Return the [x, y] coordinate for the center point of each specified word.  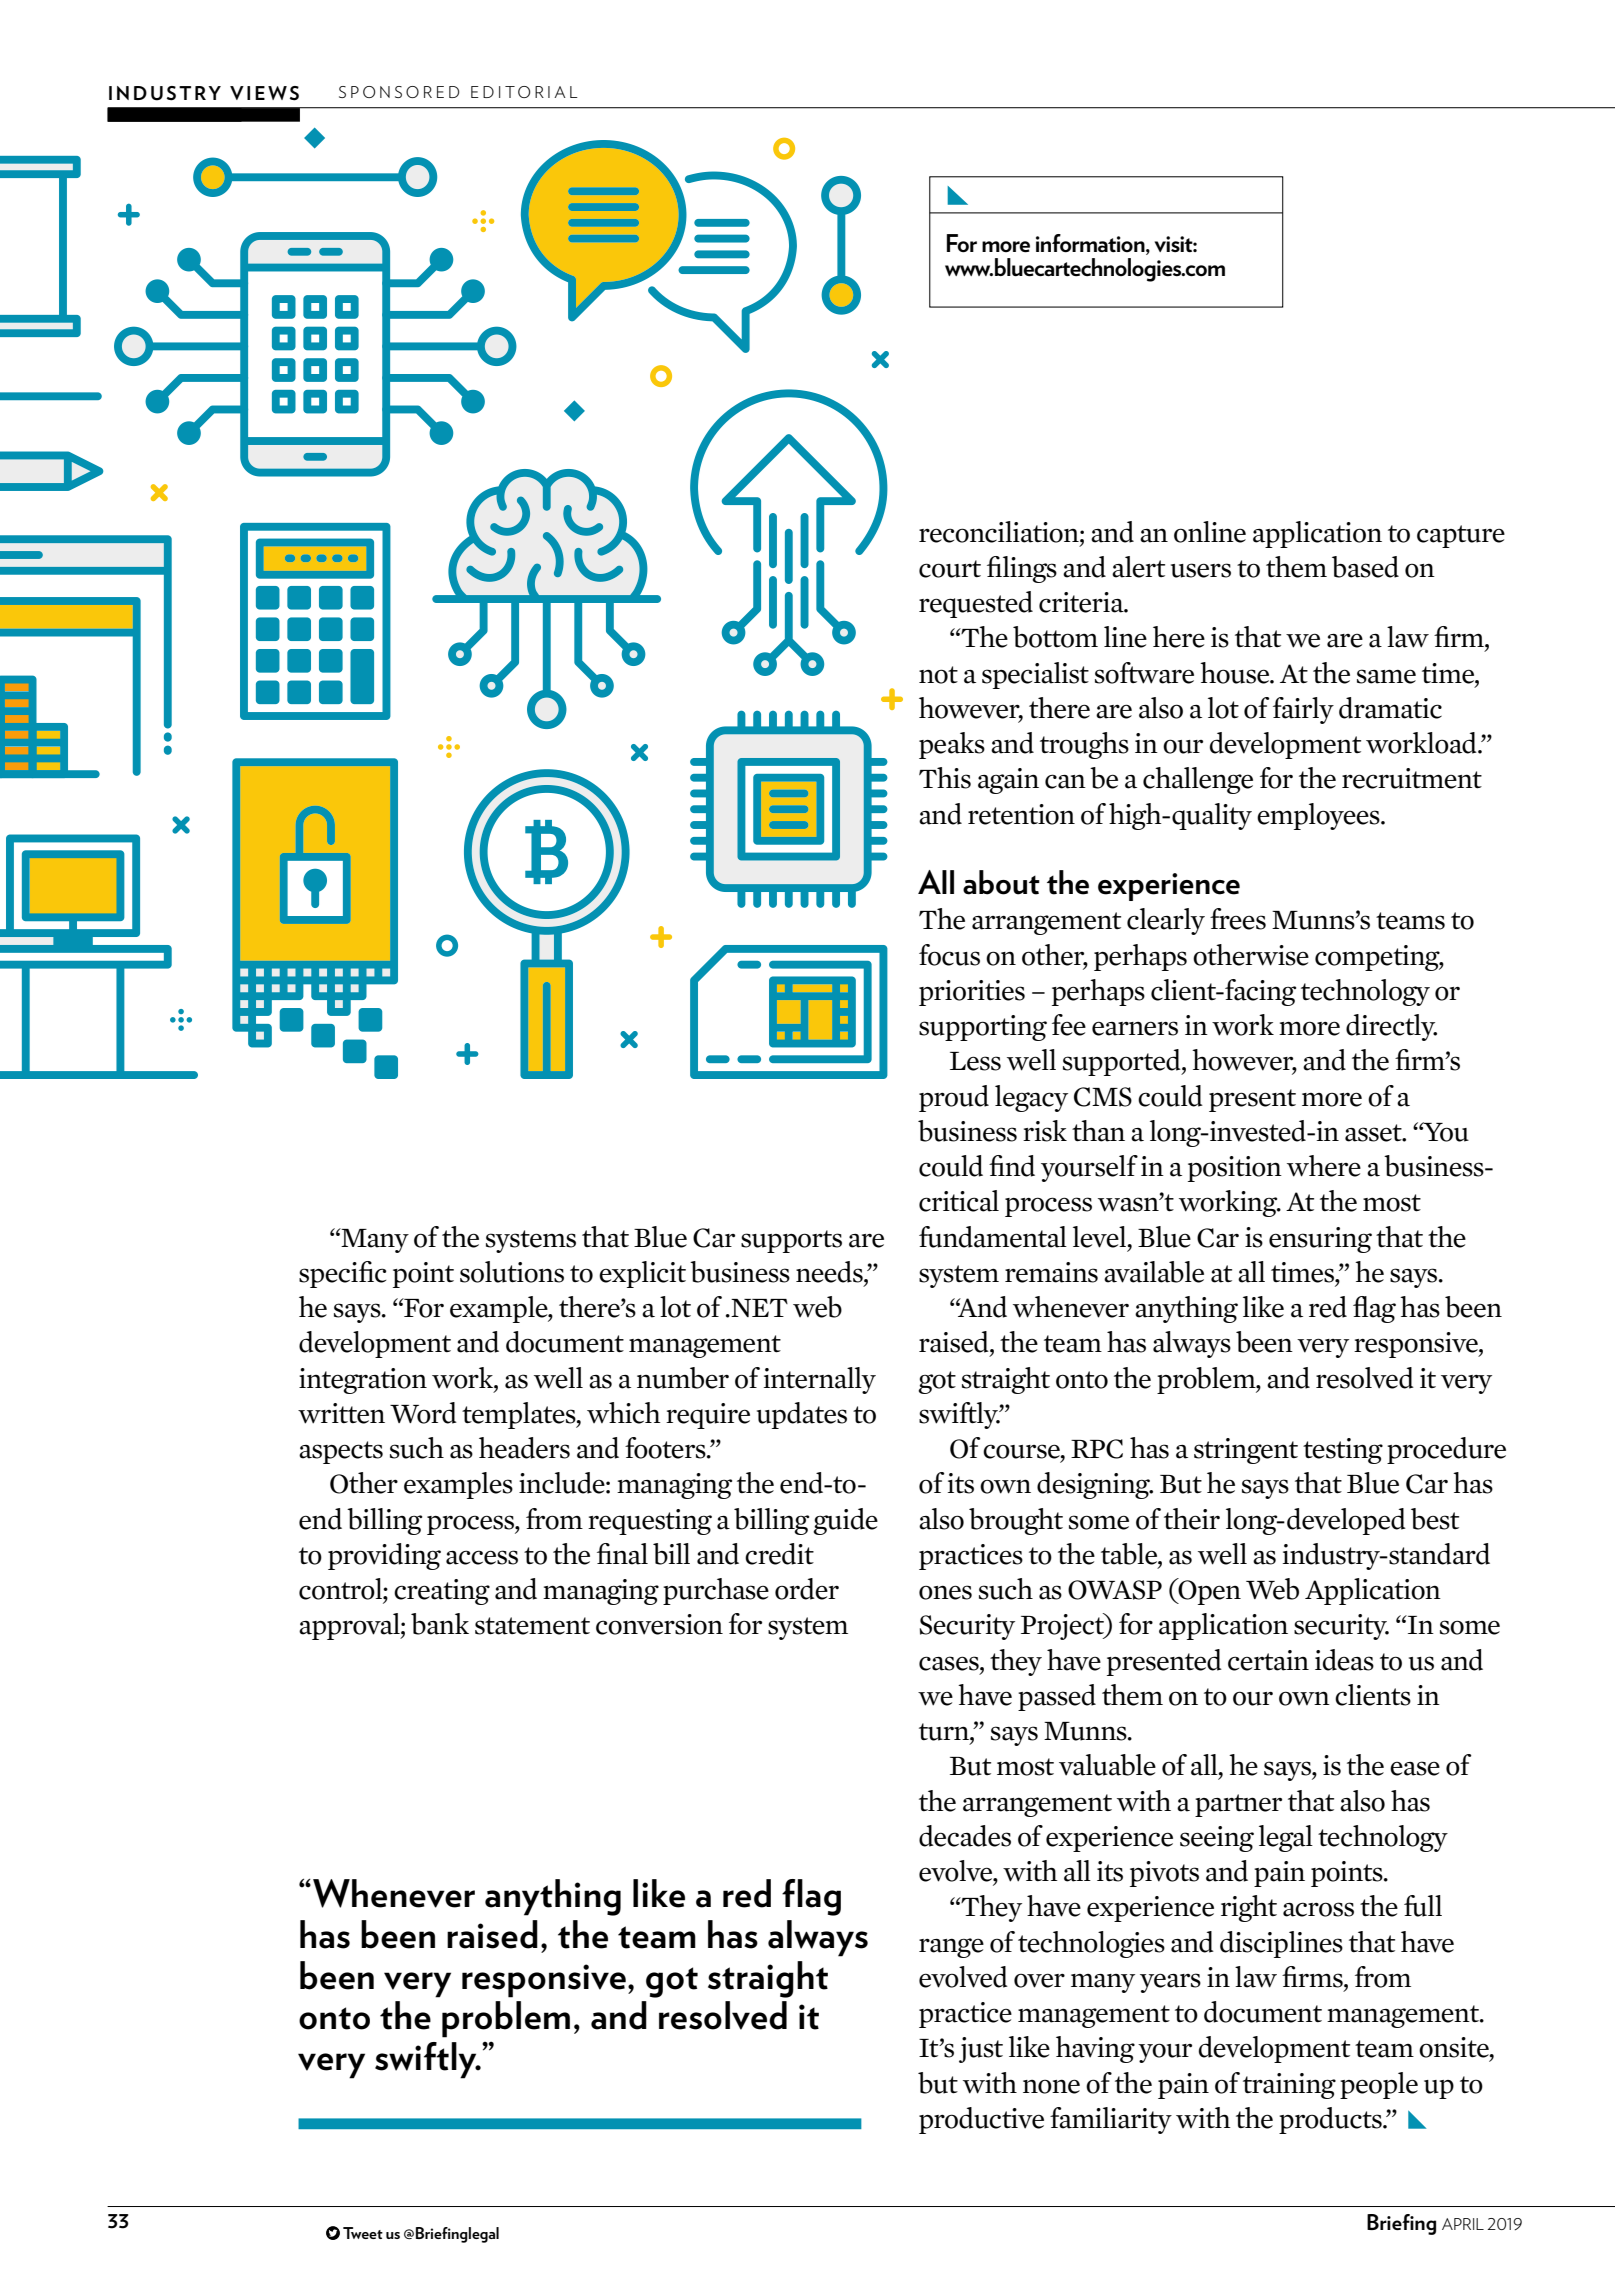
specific [342, 1274]
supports [791, 1241]
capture [1461, 536]
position [1235, 1169]
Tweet [363, 2233]
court [950, 569]
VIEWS [264, 93]
